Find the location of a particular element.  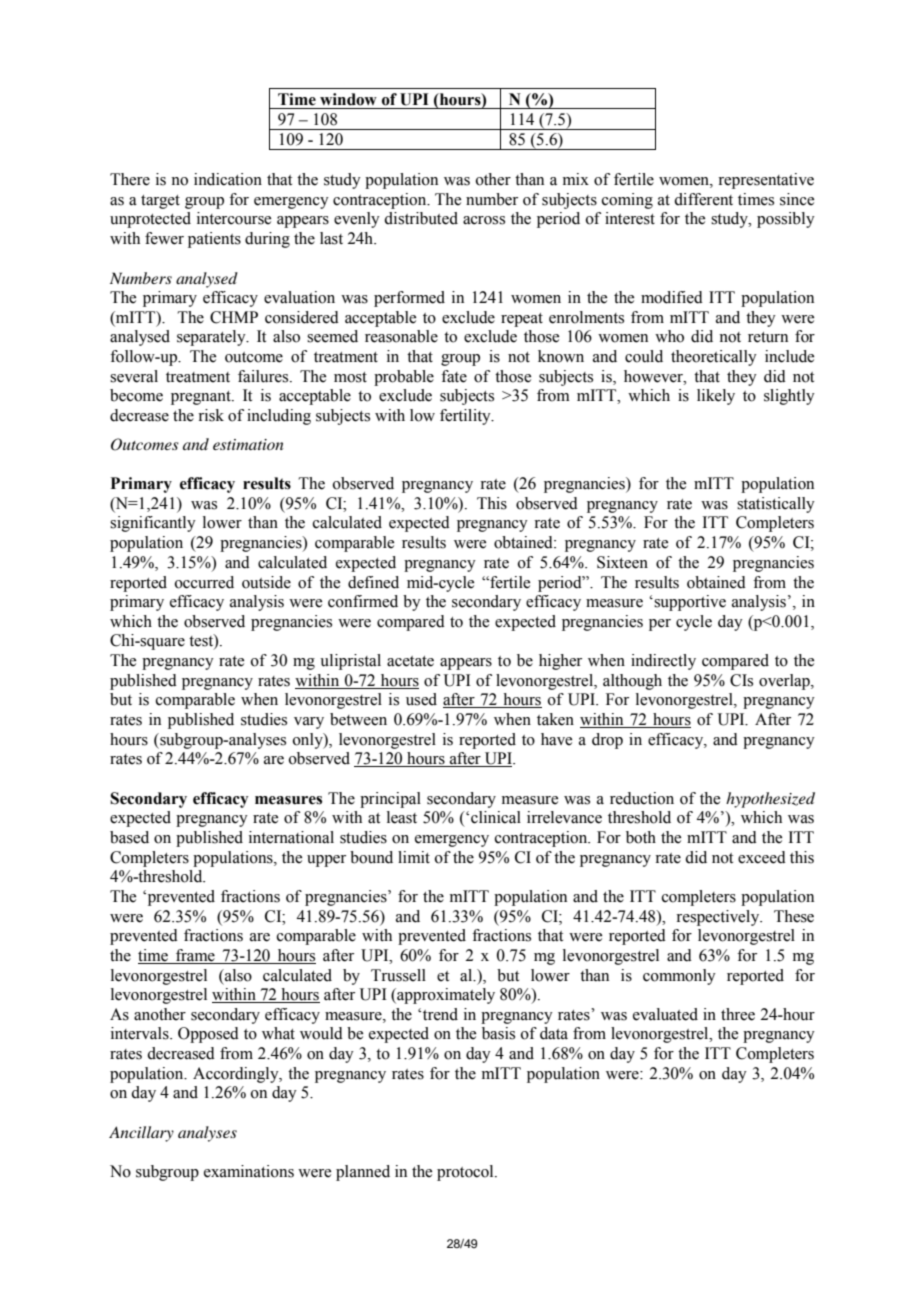

protocol is located at coordinates (466, 1173).
